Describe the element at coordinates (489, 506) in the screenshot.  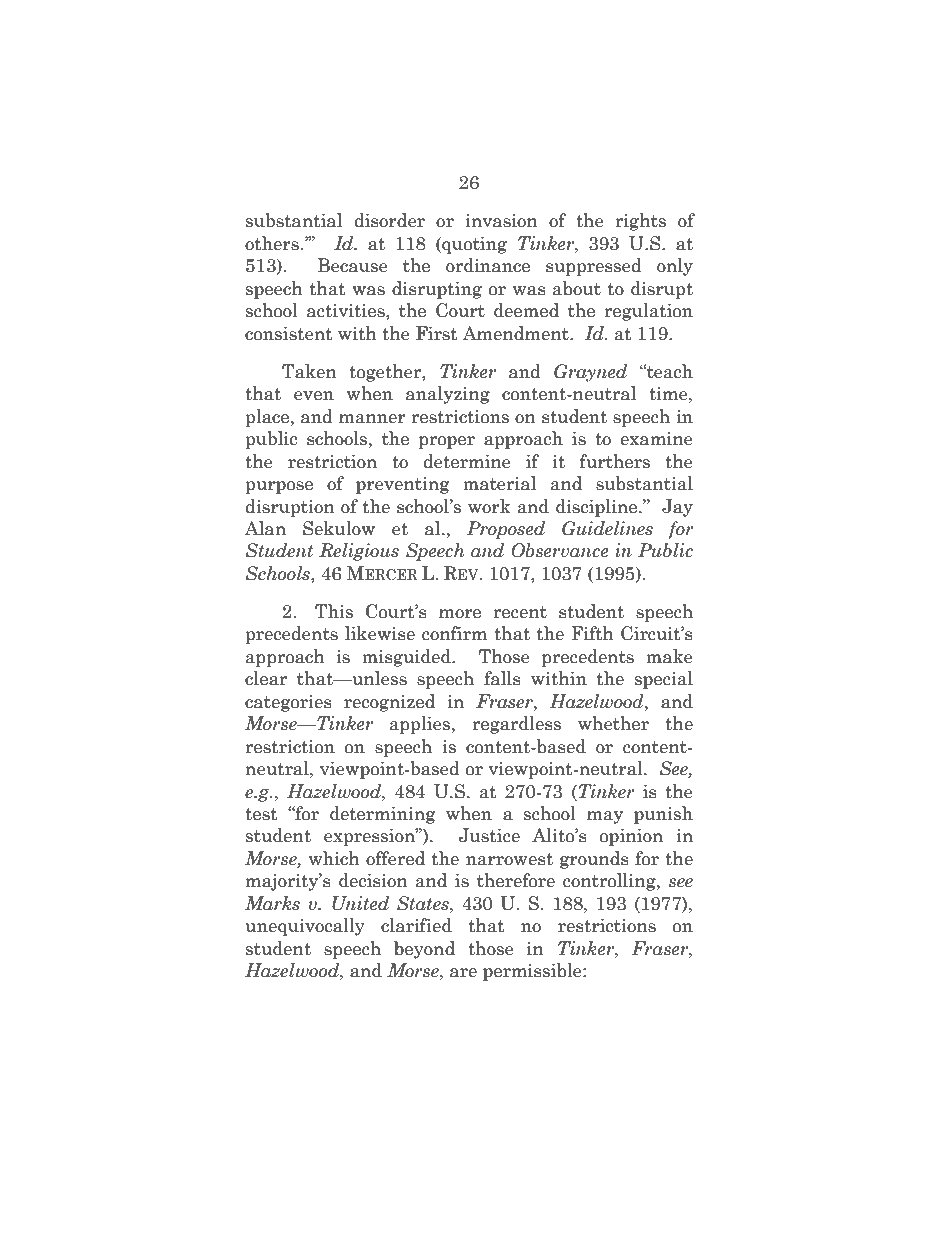
I see `work` at that location.
